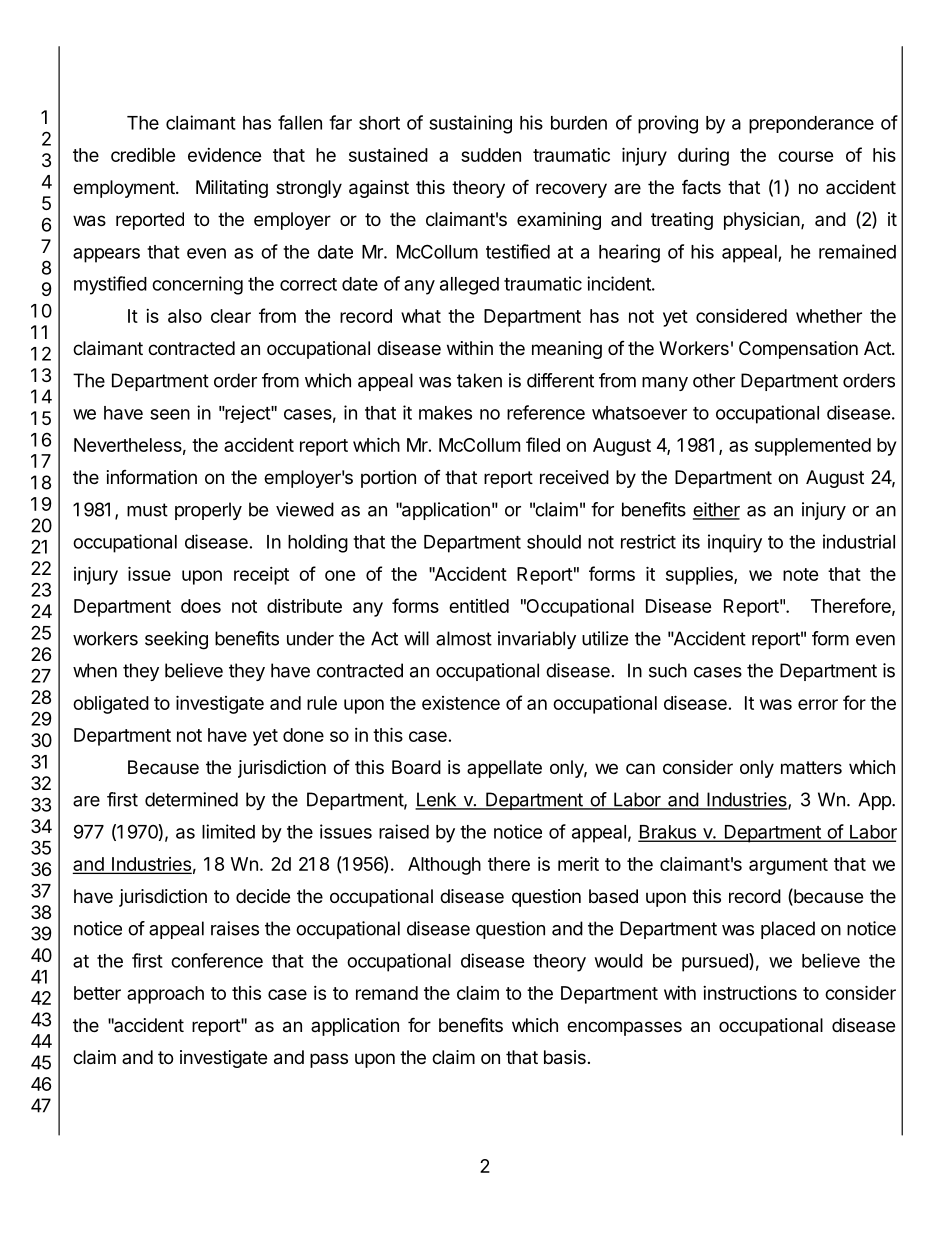 The height and width of the screenshot is (1233, 952). I want to click on matters, so click(811, 768).
